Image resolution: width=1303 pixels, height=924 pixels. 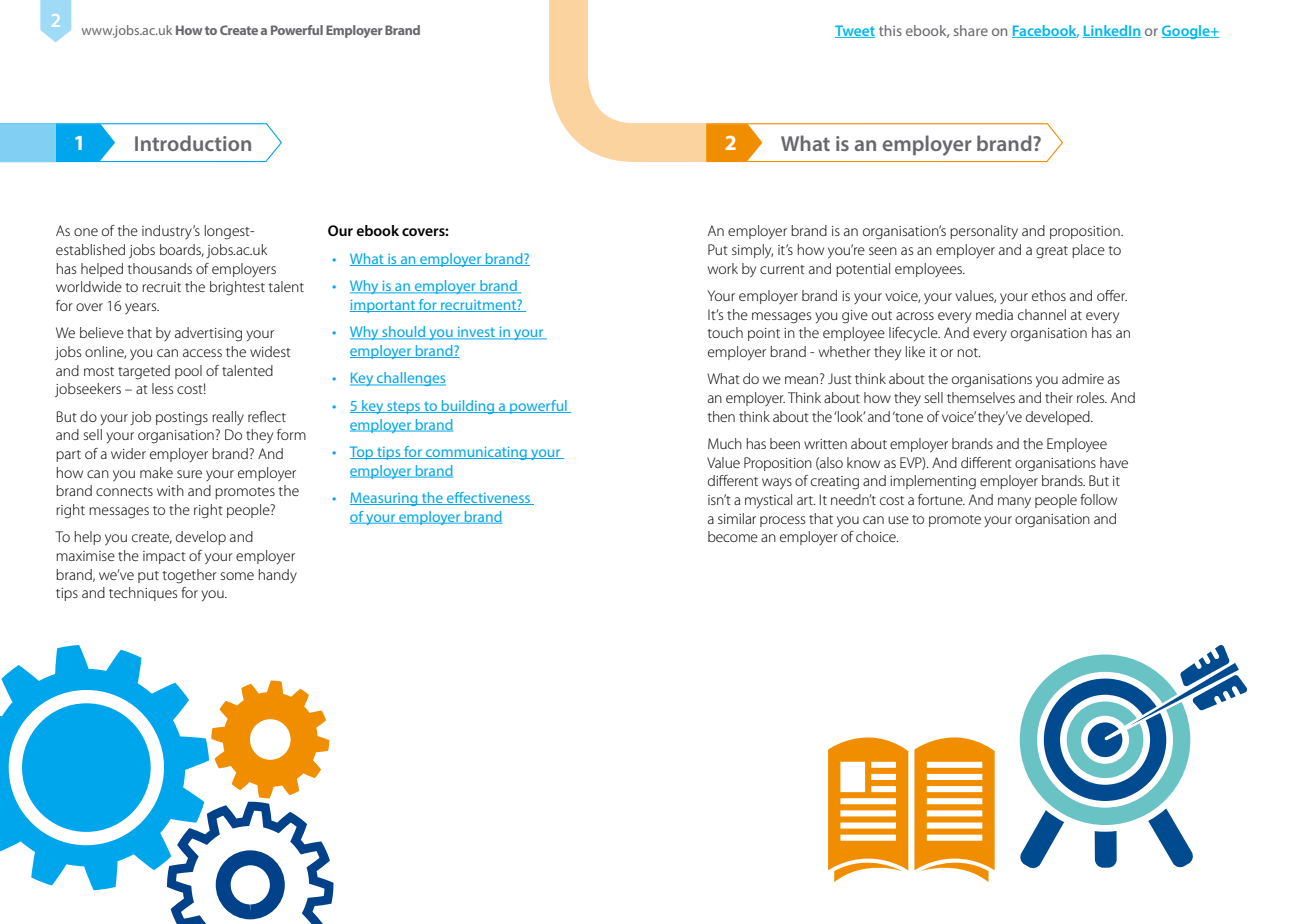 I want to click on touch, so click(x=725, y=332).
